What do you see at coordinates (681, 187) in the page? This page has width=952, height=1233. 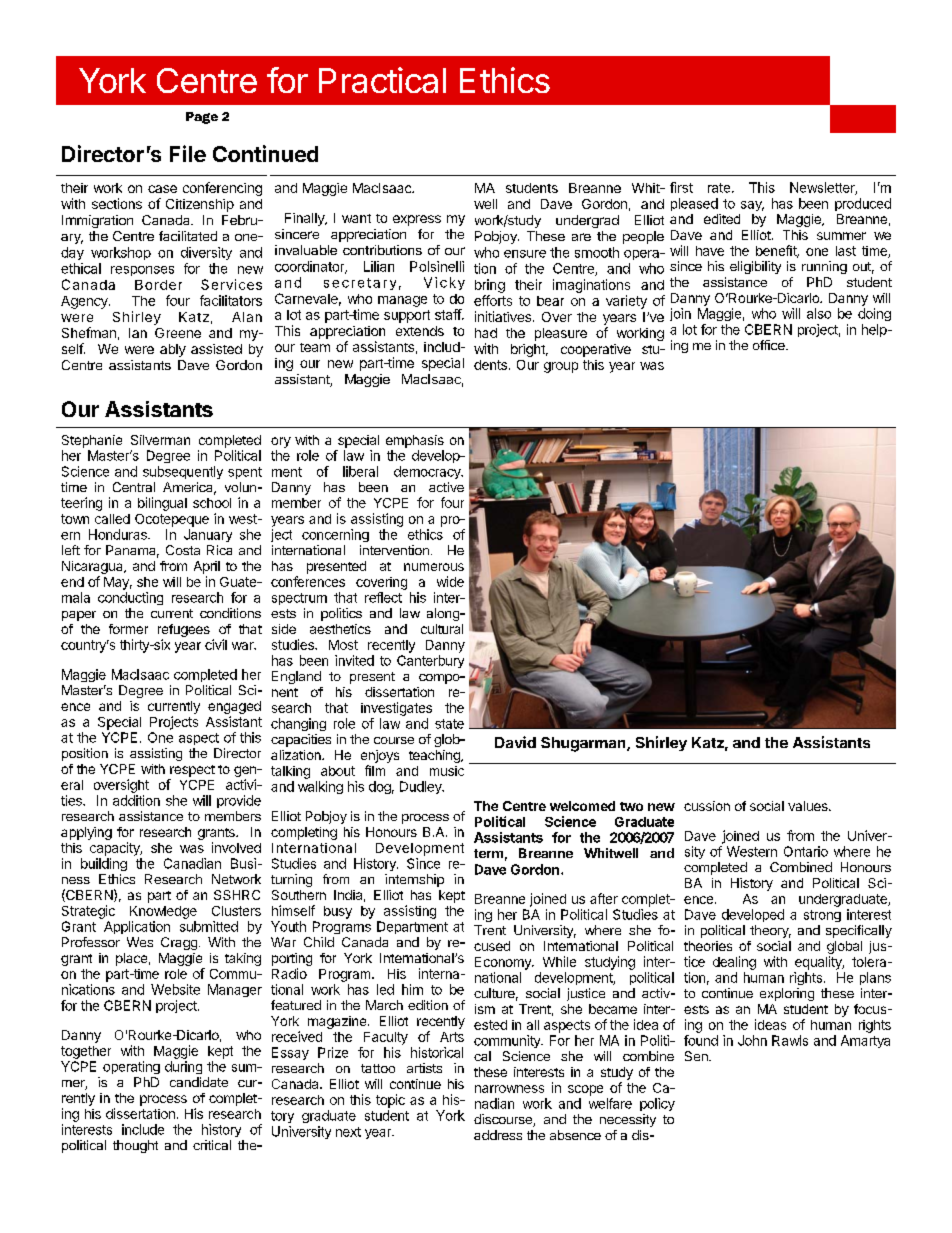 I see `first` at bounding box center [681, 187].
